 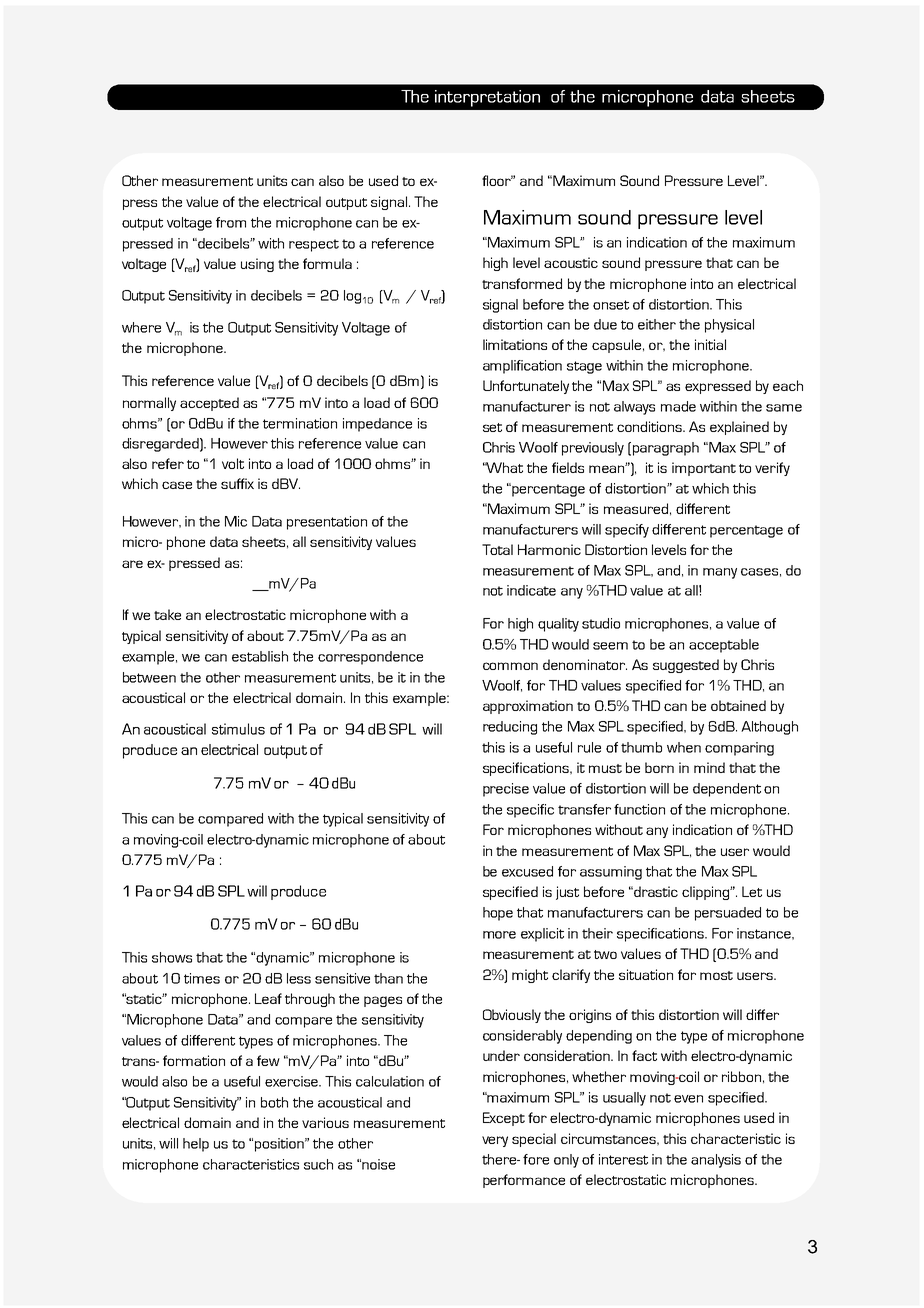 I want to click on from, so click(x=231, y=222).
